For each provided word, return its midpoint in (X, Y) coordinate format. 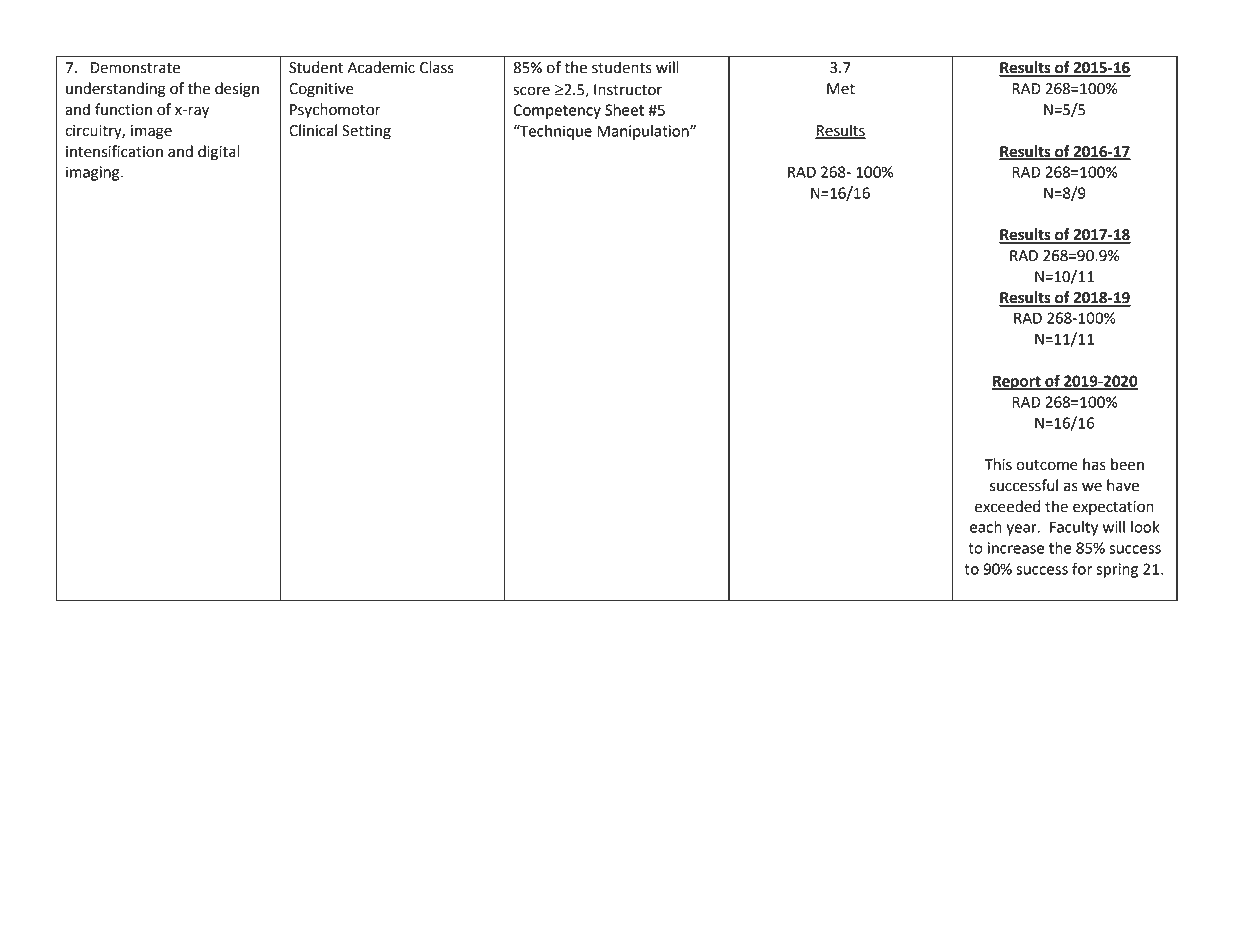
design (237, 90)
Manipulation (644, 132)
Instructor (628, 90)
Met (841, 89)
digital (219, 153)
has (1094, 464)
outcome (1047, 465)
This (998, 464)
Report (1017, 382)
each (986, 527)
